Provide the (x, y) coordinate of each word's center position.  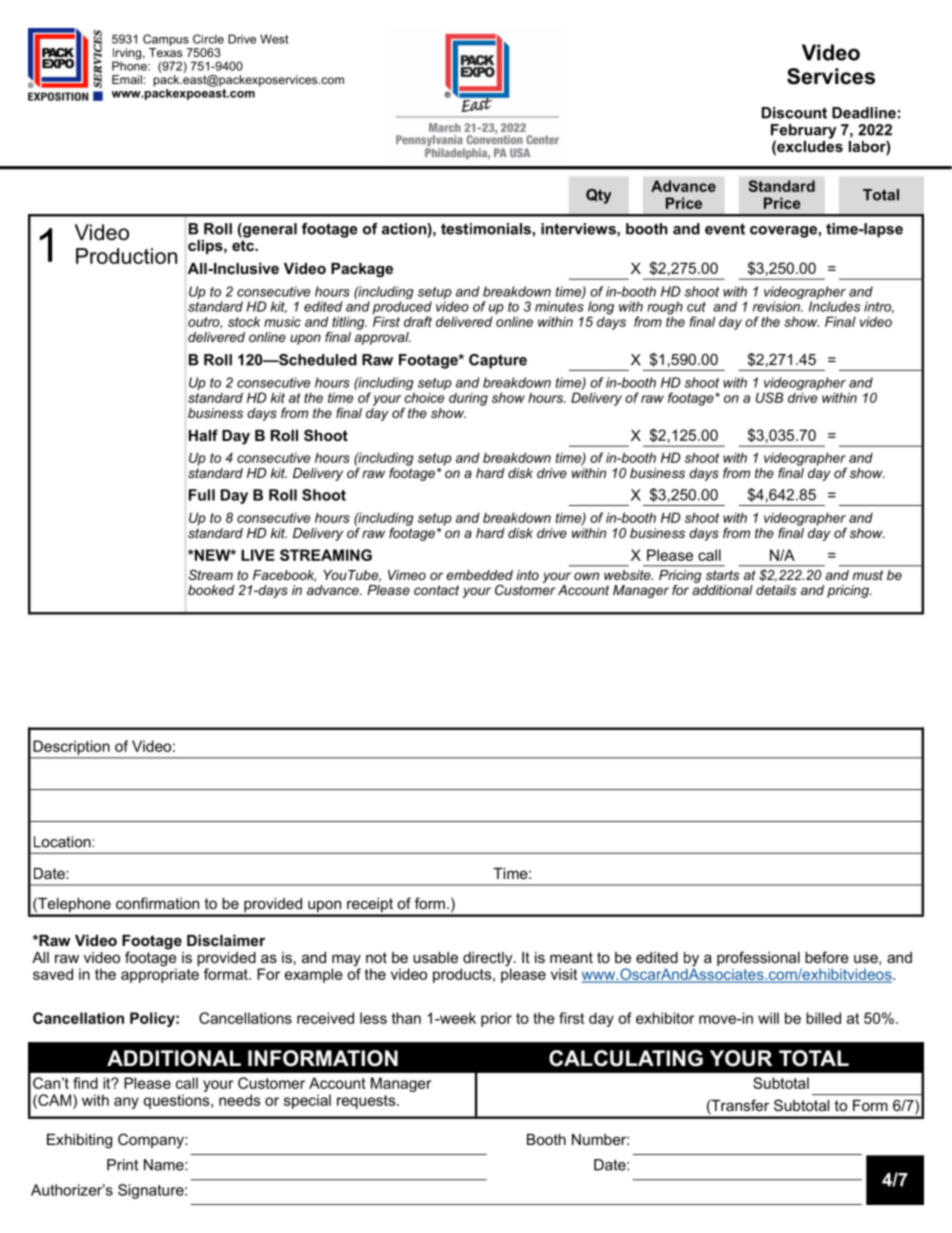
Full (202, 495)
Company (152, 1141)
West (274, 39)
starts (722, 575)
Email (127, 79)
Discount (794, 113)
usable (435, 957)
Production (126, 256)
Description (72, 747)
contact (436, 590)
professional (759, 960)
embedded (479, 575)
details (776, 590)
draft (418, 321)
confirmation (157, 903)
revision (777, 306)
